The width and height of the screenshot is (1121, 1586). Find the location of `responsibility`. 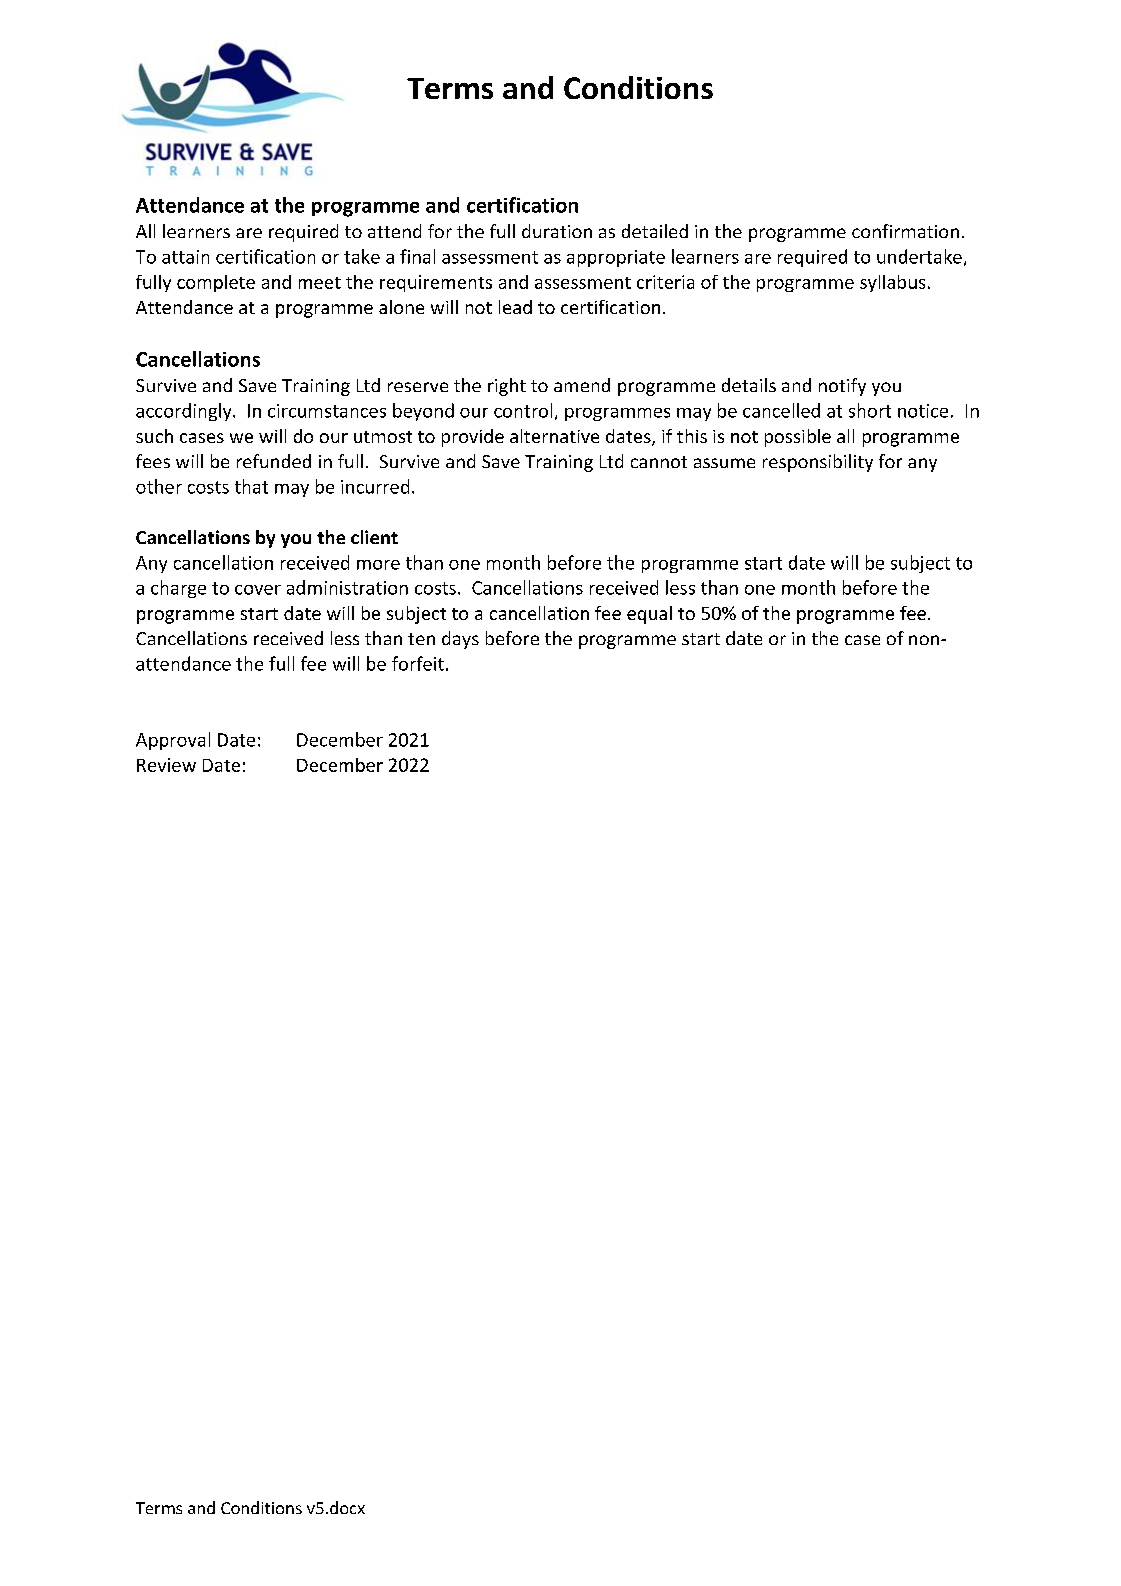

responsibility is located at coordinates (818, 463).
